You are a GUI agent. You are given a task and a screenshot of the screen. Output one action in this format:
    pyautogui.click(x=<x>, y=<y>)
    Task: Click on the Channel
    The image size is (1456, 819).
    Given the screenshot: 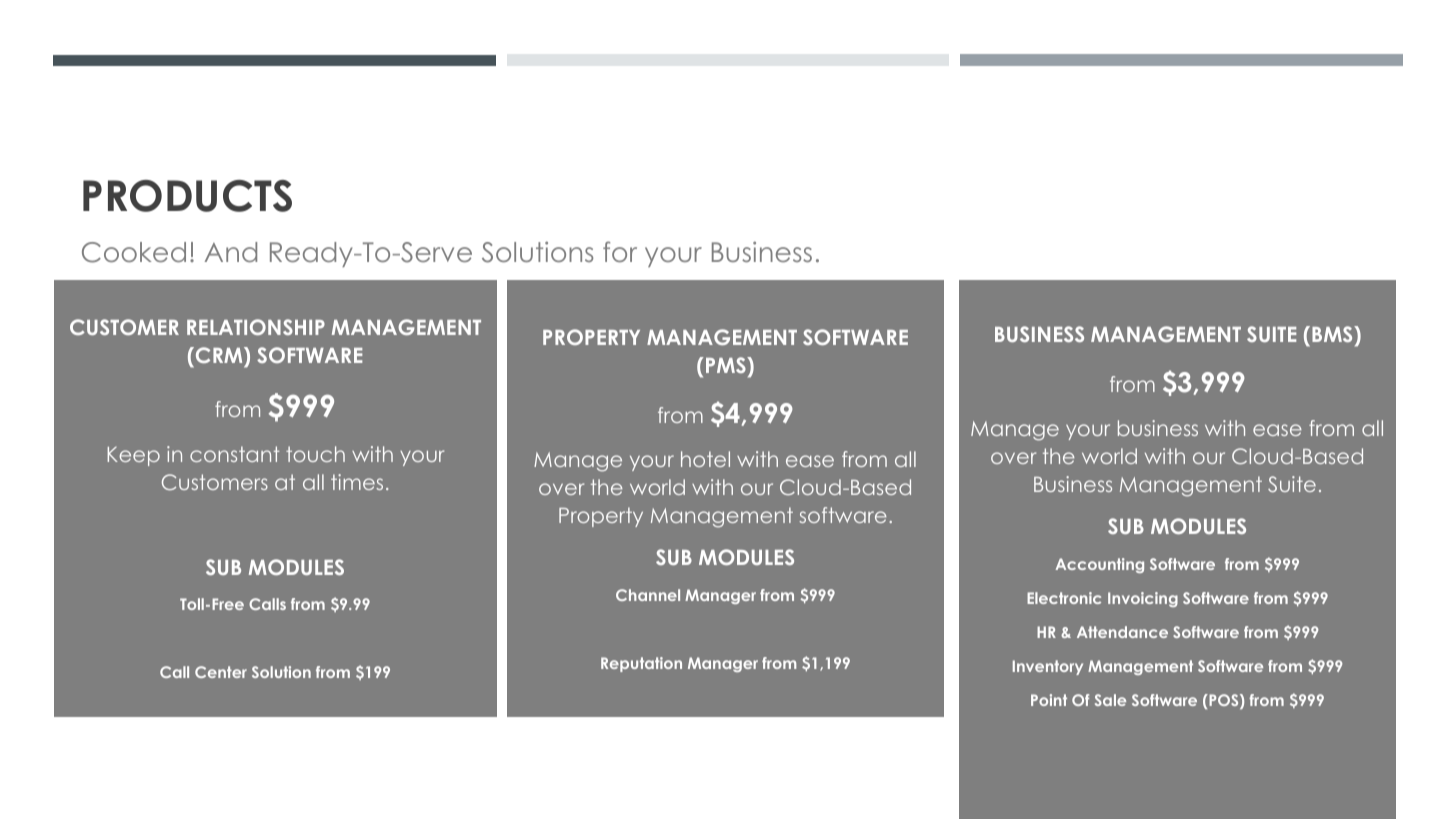 What is the action you would take?
    pyautogui.click(x=648, y=595)
